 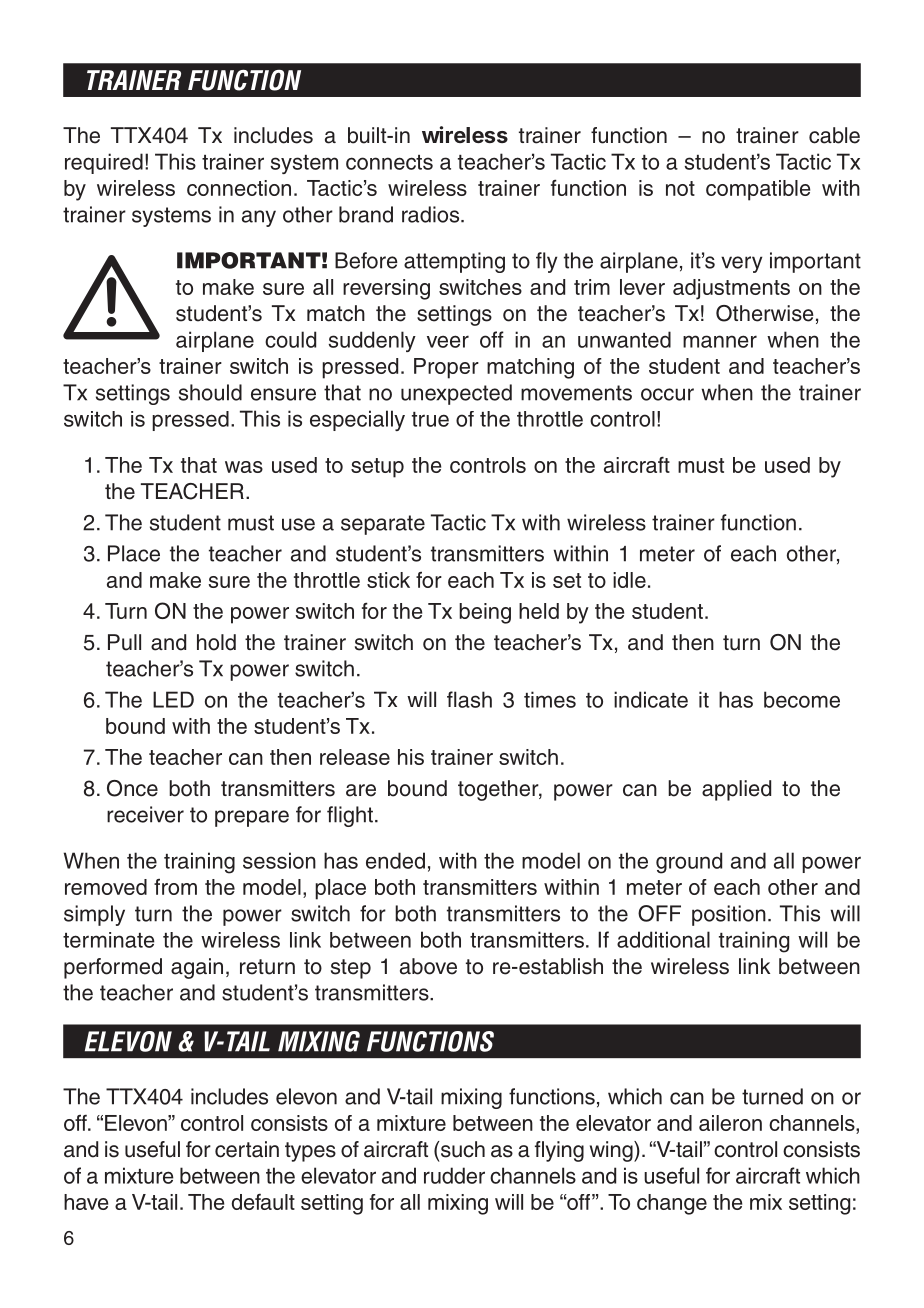 What do you see at coordinates (210, 392) in the image?
I see `should` at bounding box center [210, 392].
